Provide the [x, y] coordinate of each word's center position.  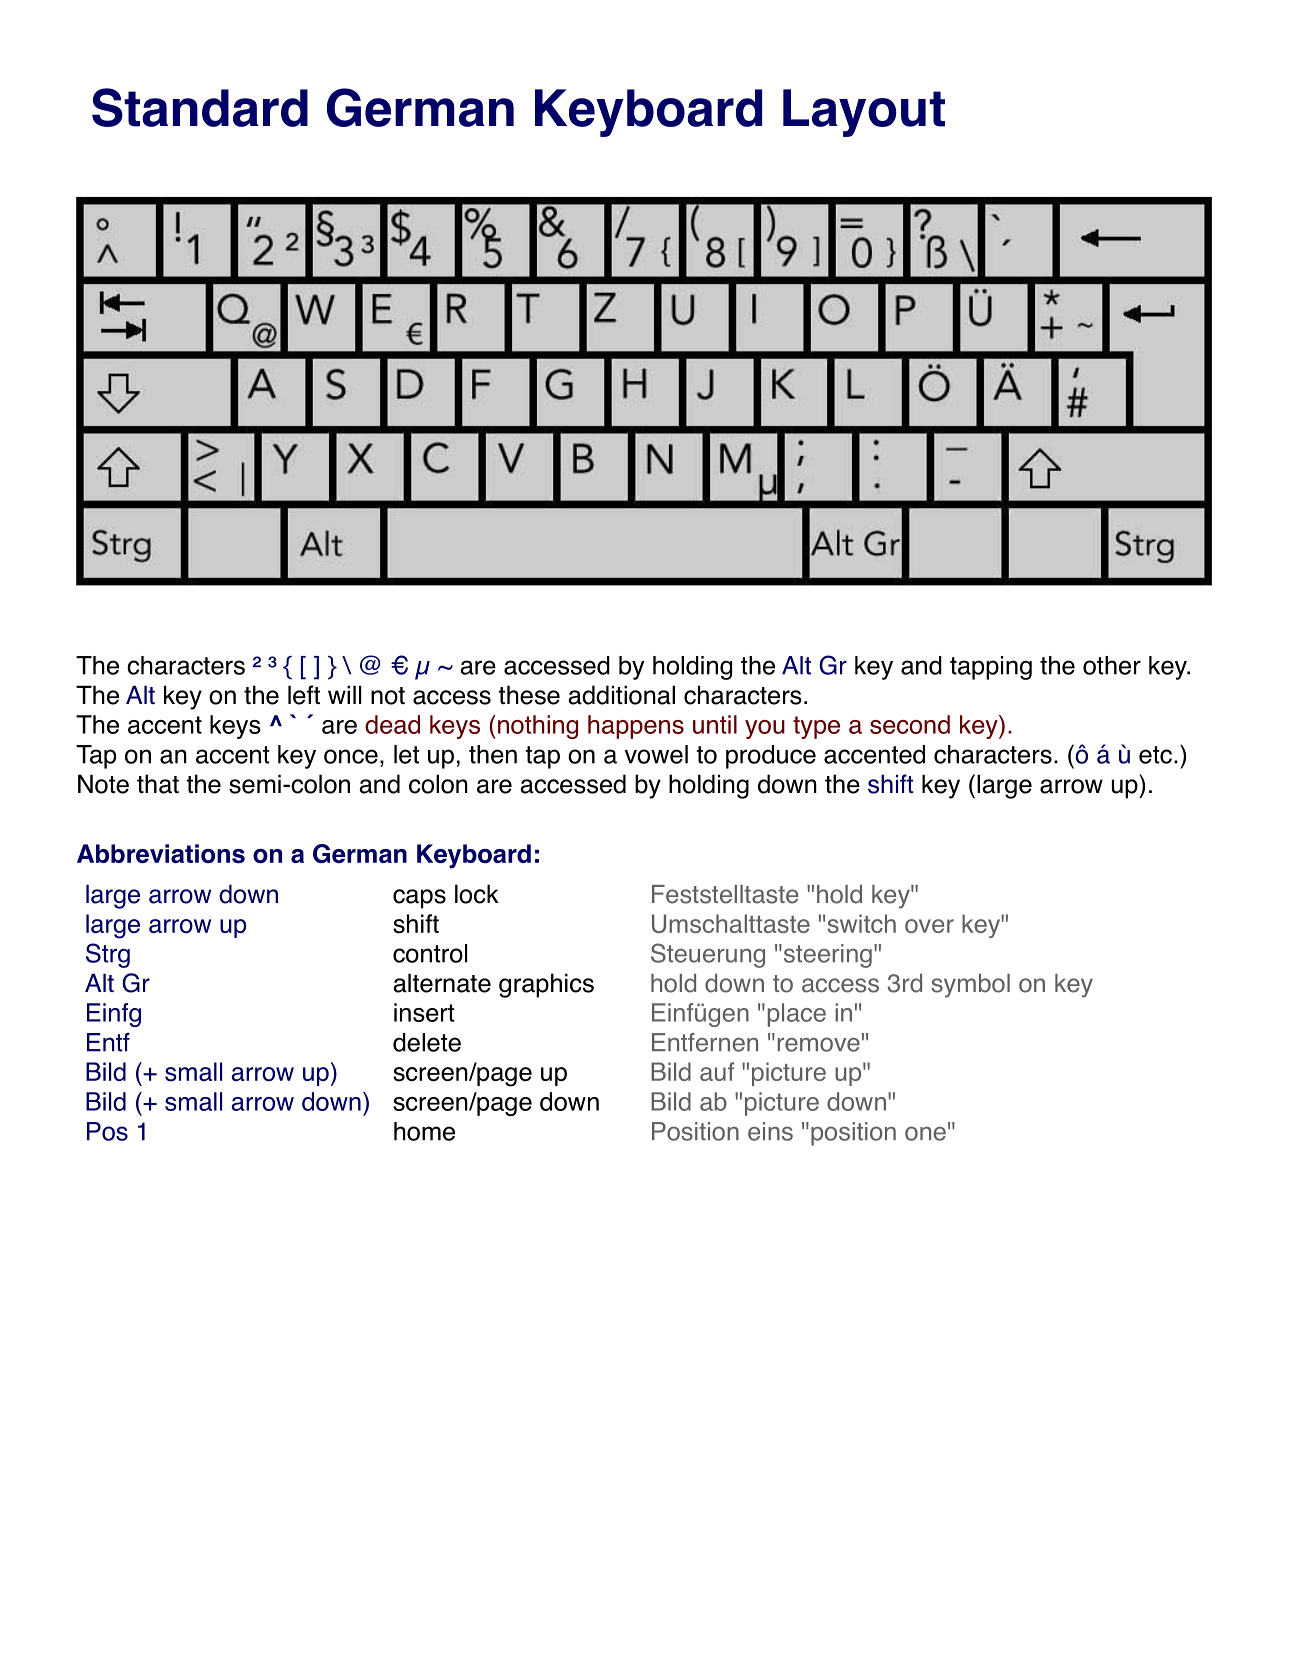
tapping [991, 668]
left [304, 695]
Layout [864, 113]
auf [717, 1071]
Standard [200, 107]
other [1112, 665]
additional [621, 695]
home [424, 1131]
